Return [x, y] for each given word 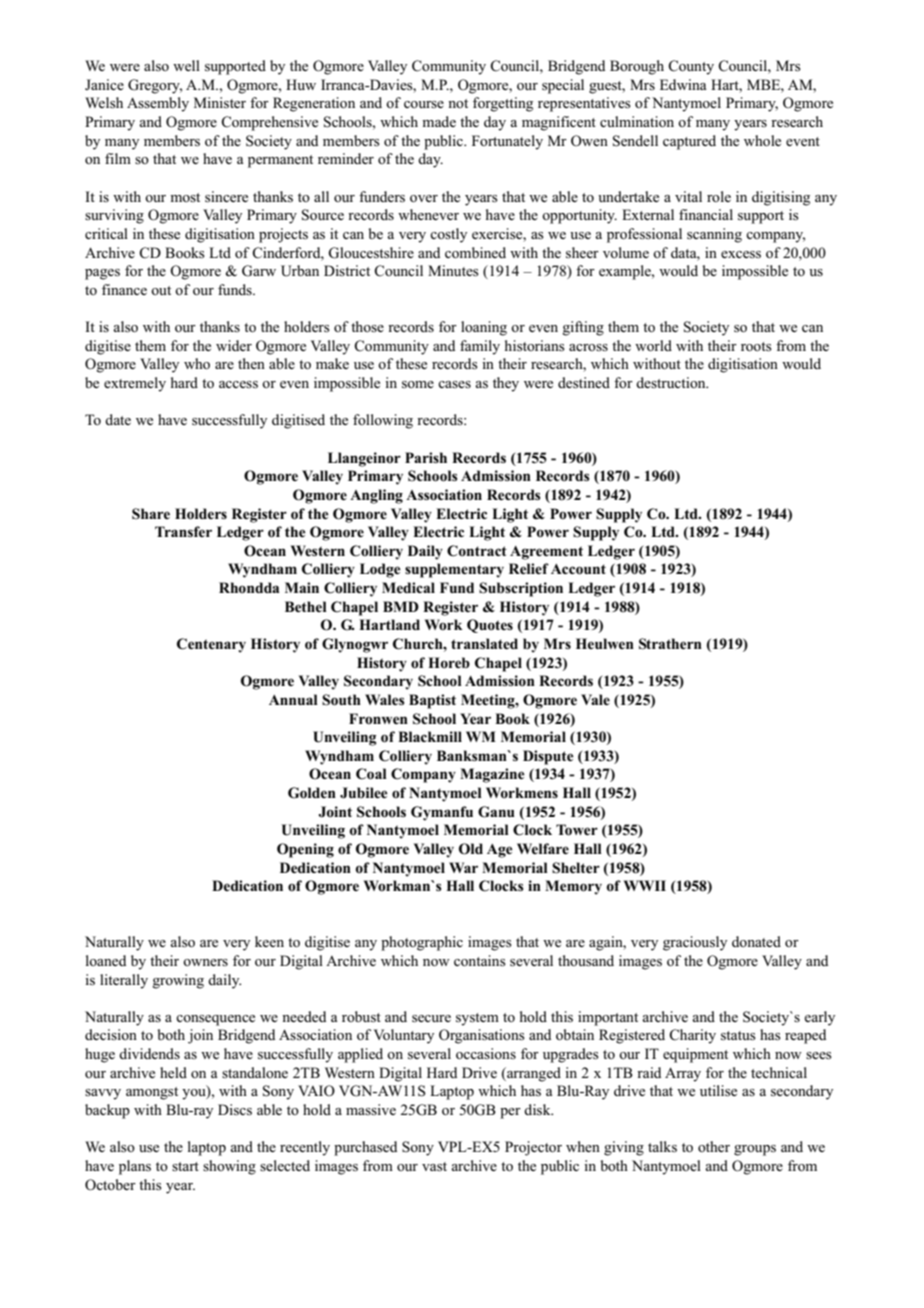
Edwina [683, 84]
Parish [426, 457]
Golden [312, 793]
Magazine [492, 775]
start [185, 1166]
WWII [645, 885]
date [118, 419]
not [458, 103]
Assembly [158, 104]
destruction [672, 382]
